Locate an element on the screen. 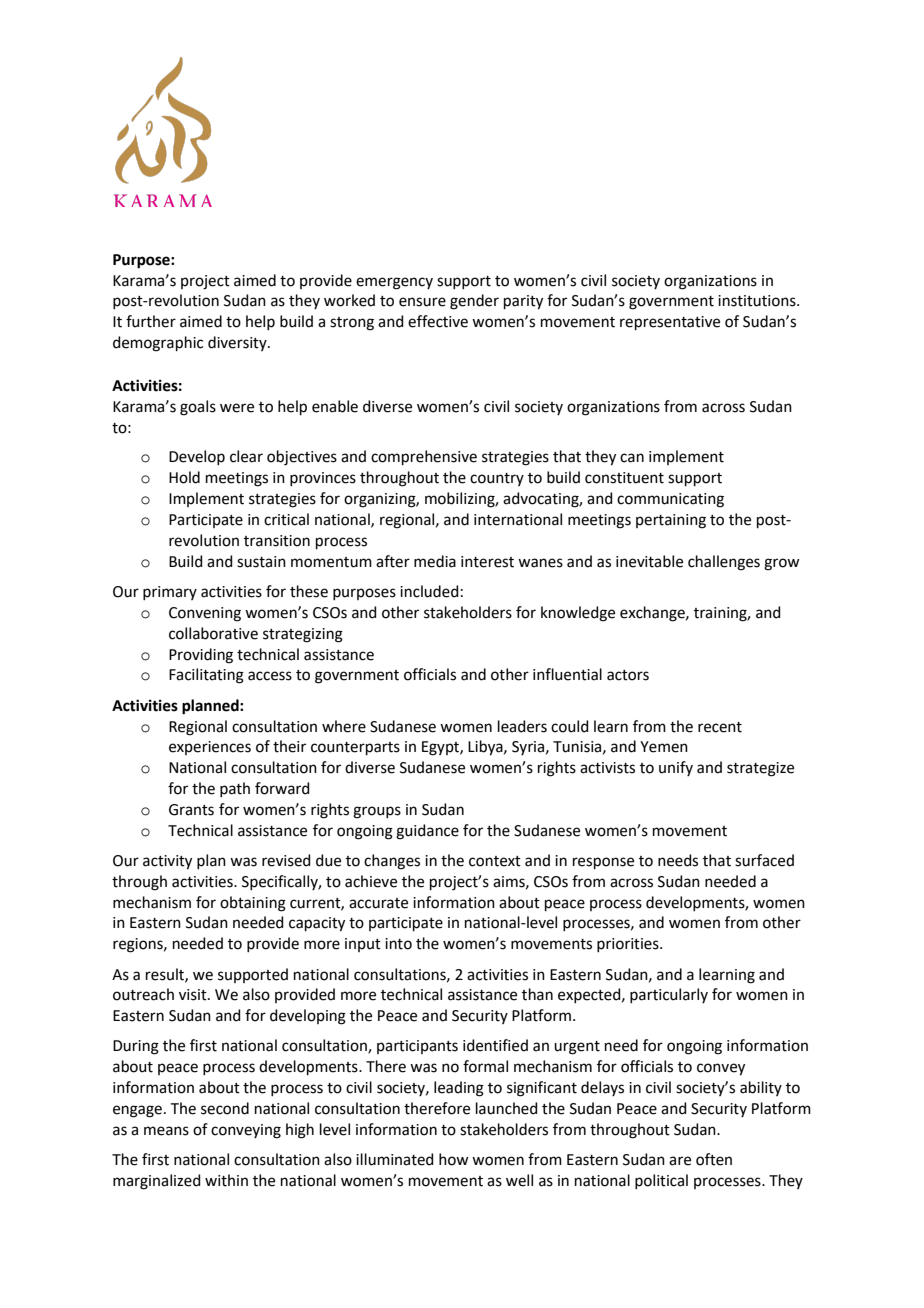  gender is located at coordinates (474, 302).
